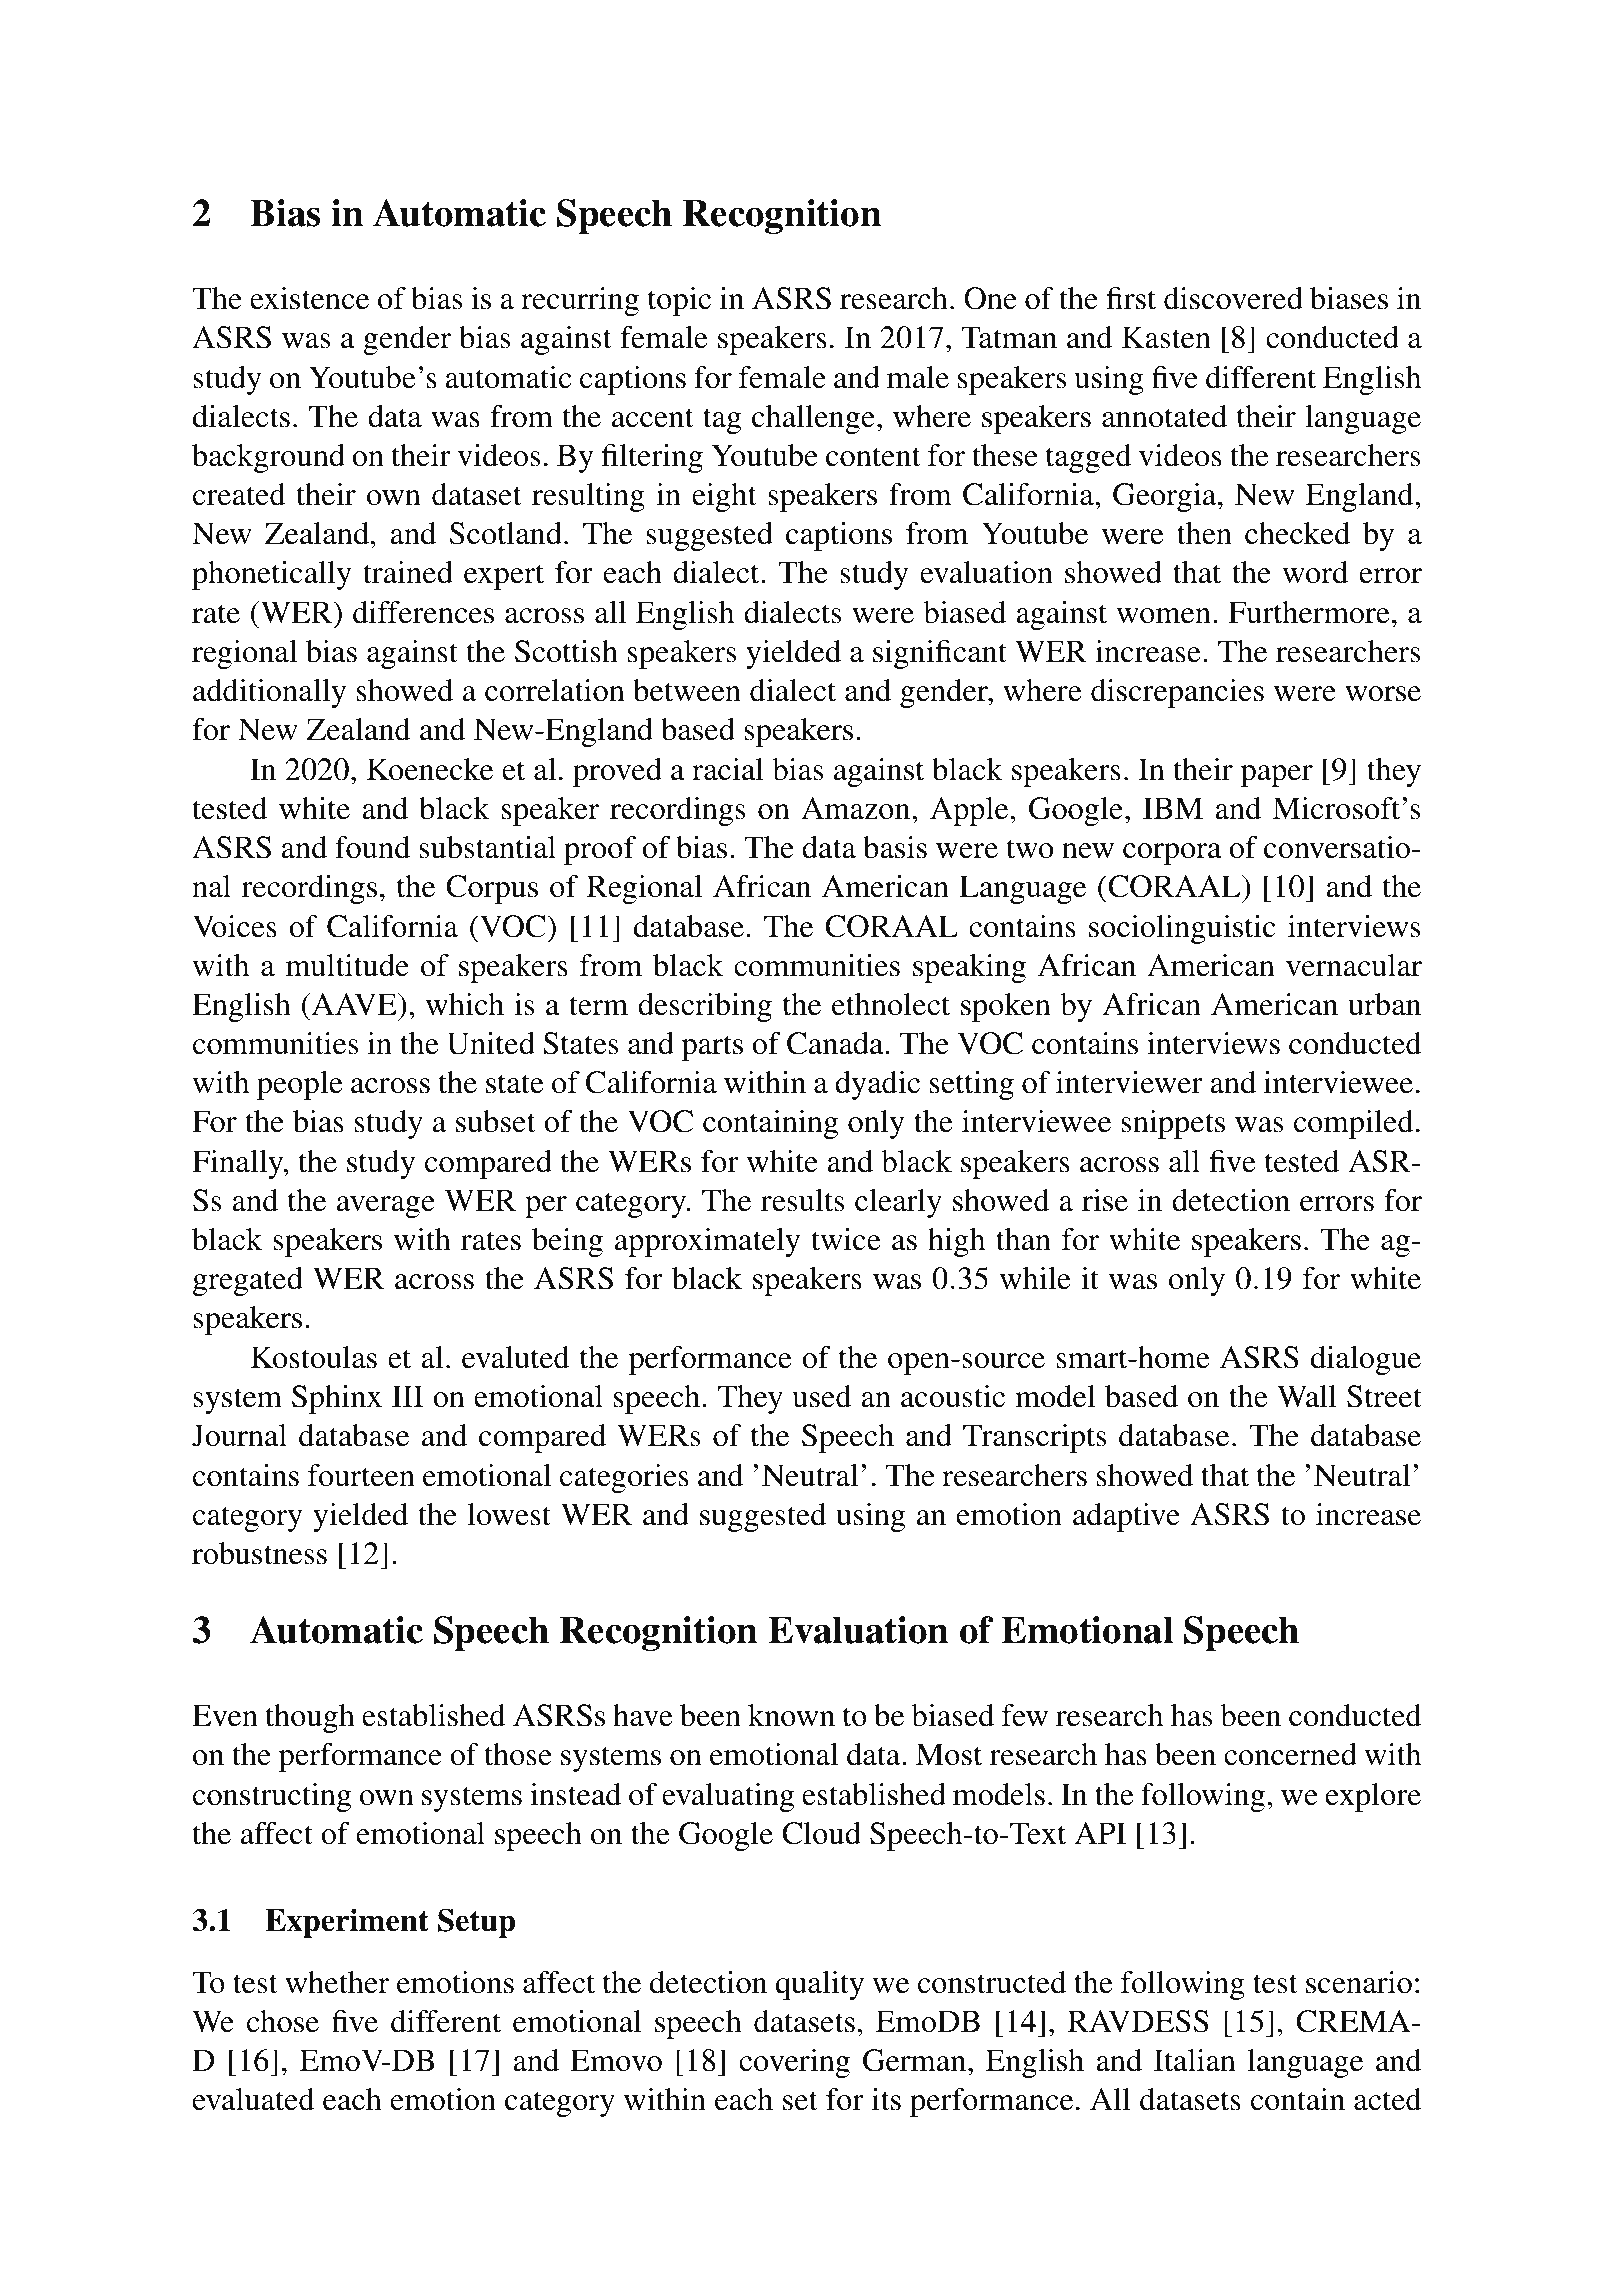 This screenshot has height=2282, width=1614. Describe the element at coordinates (794, 2063) in the screenshot. I see `covering` at that location.
